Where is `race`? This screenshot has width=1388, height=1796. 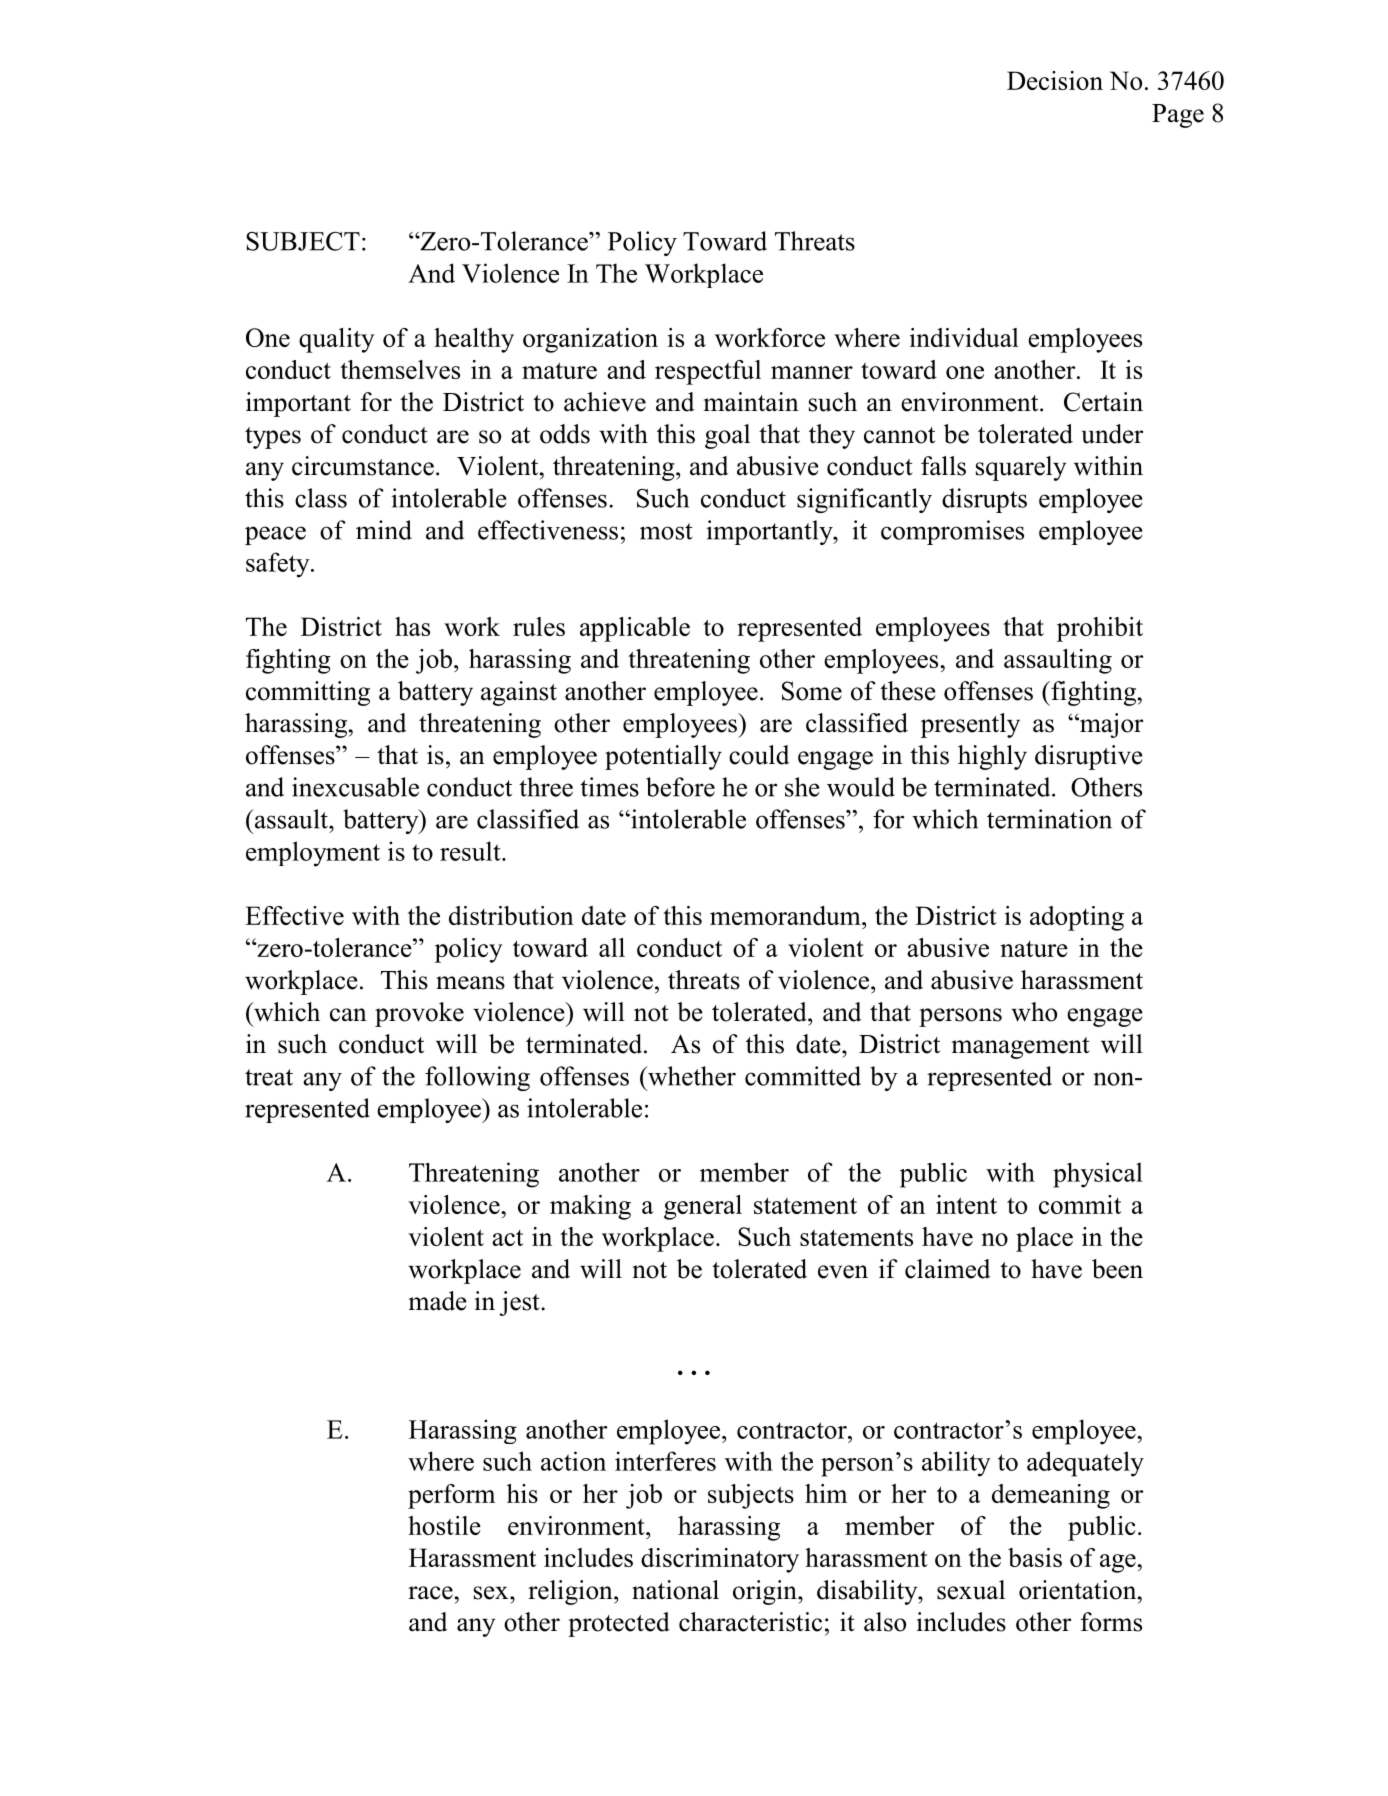
race is located at coordinates (430, 1593).
